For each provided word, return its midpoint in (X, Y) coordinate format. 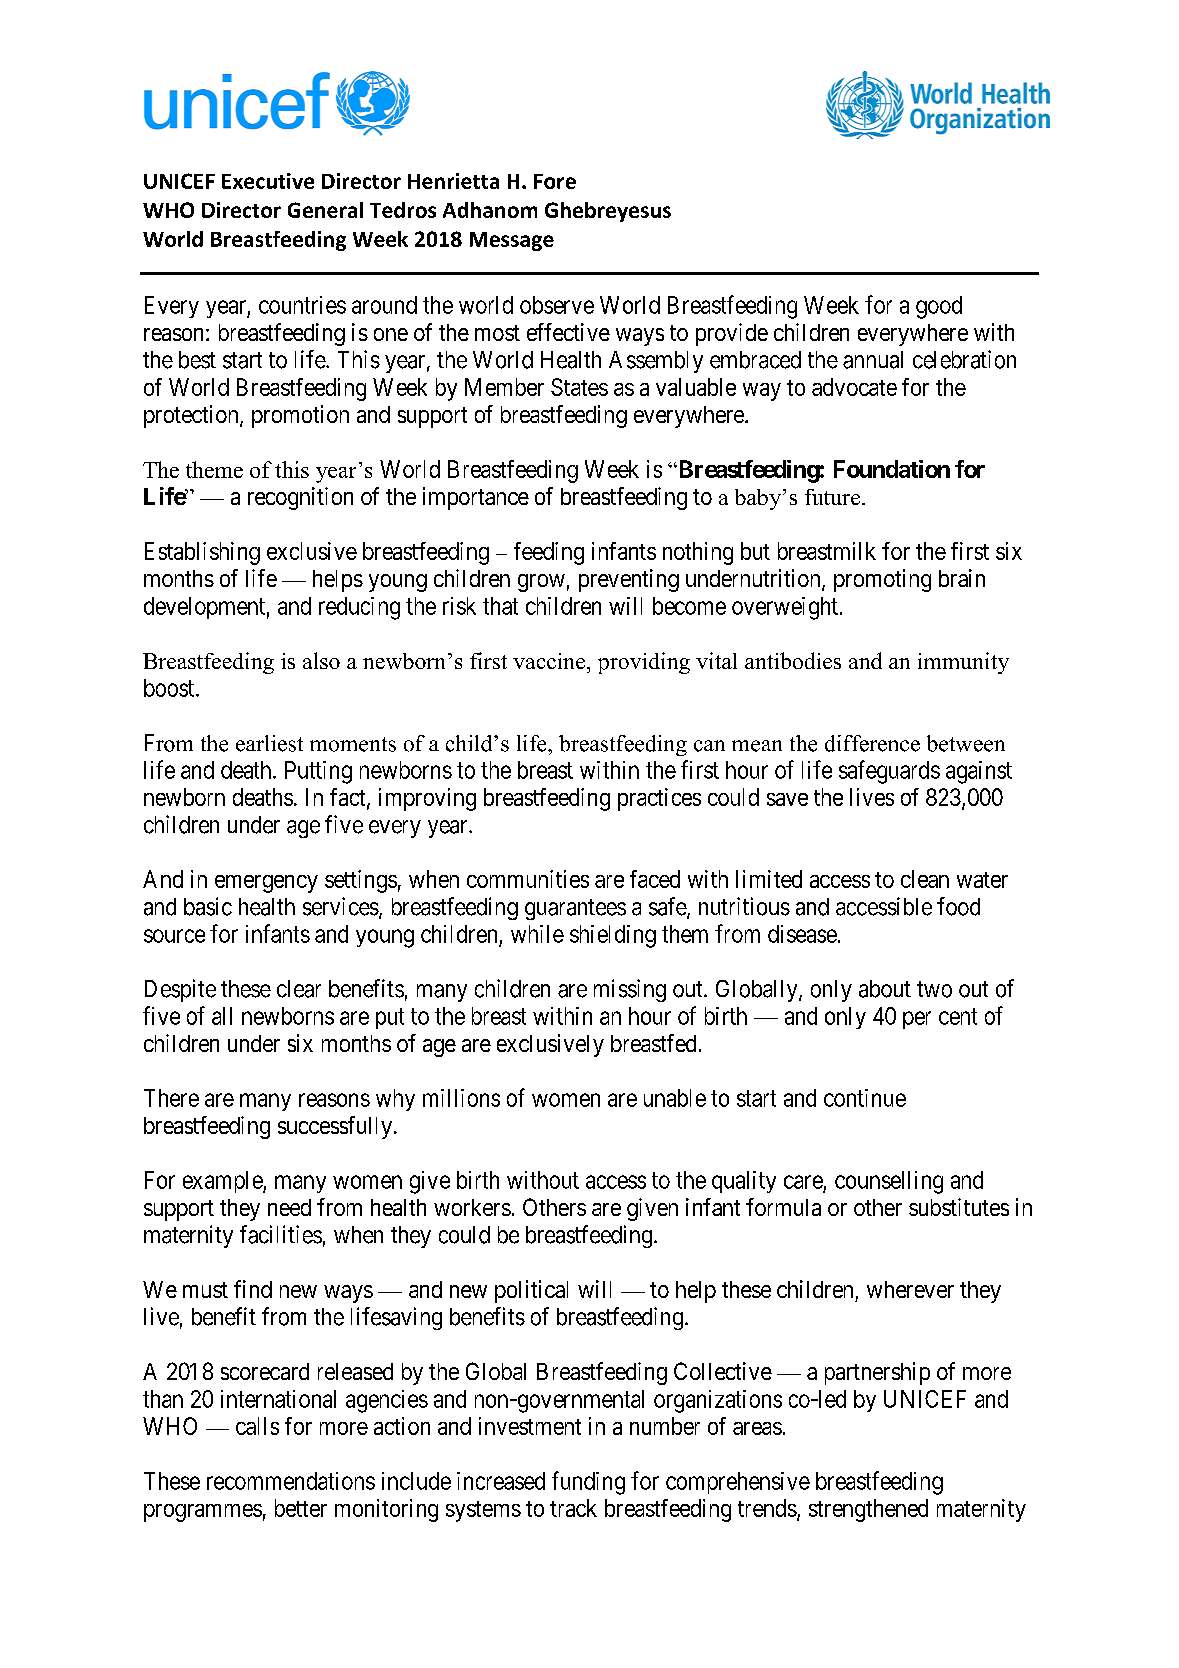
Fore (555, 181)
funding (588, 1483)
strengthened (868, 1510)
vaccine (550, 661)
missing (630, 990)
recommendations (291, 1481)
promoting (882, 580)
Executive (268, 181)
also (321, 660)
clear (299, 989)
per (917, 1020)
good (939, 307)
